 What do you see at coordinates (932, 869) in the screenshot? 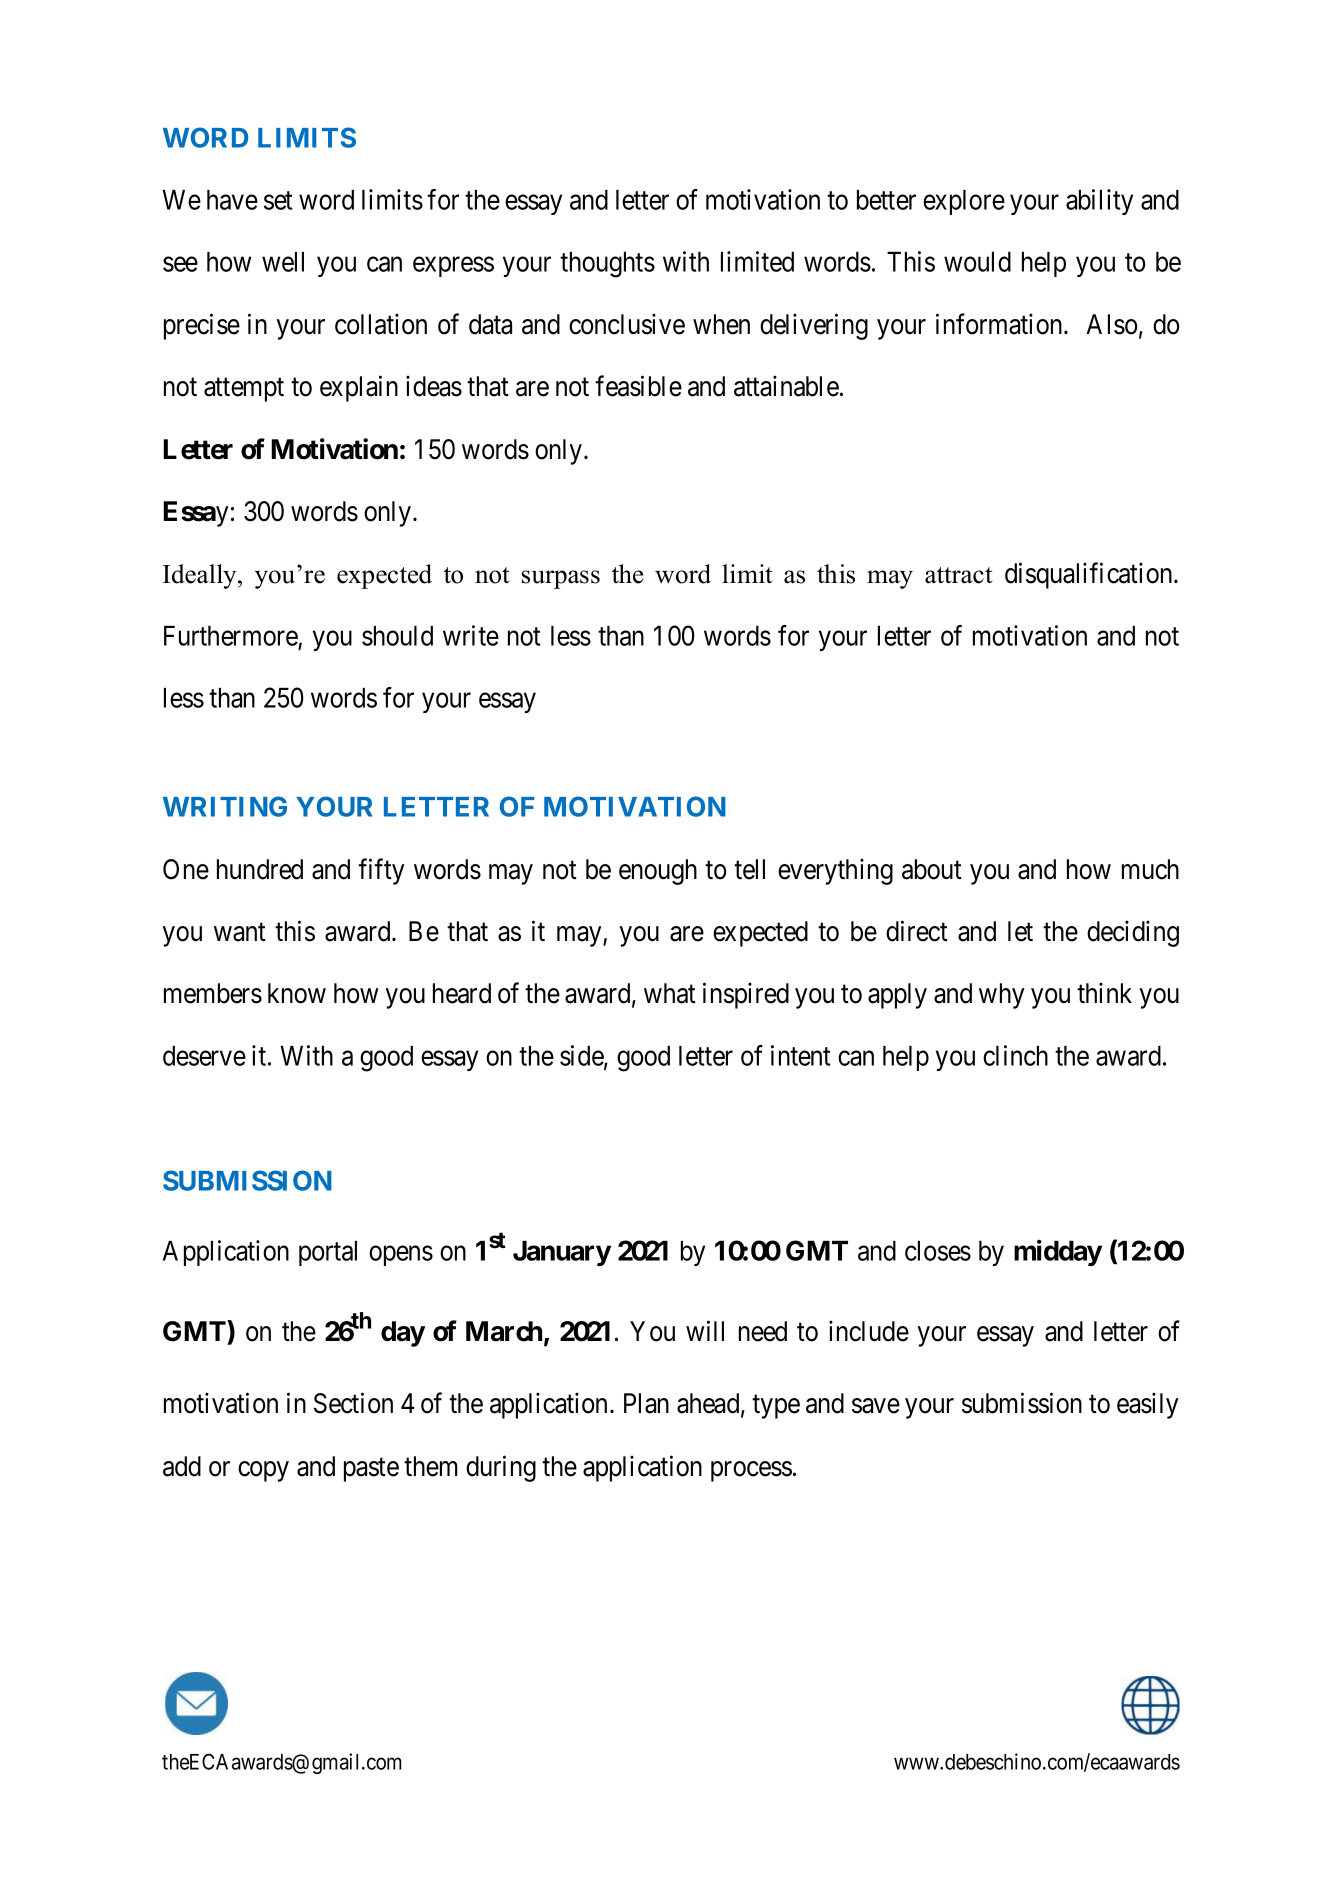
I see `about` at bounding box center [932, 869].
